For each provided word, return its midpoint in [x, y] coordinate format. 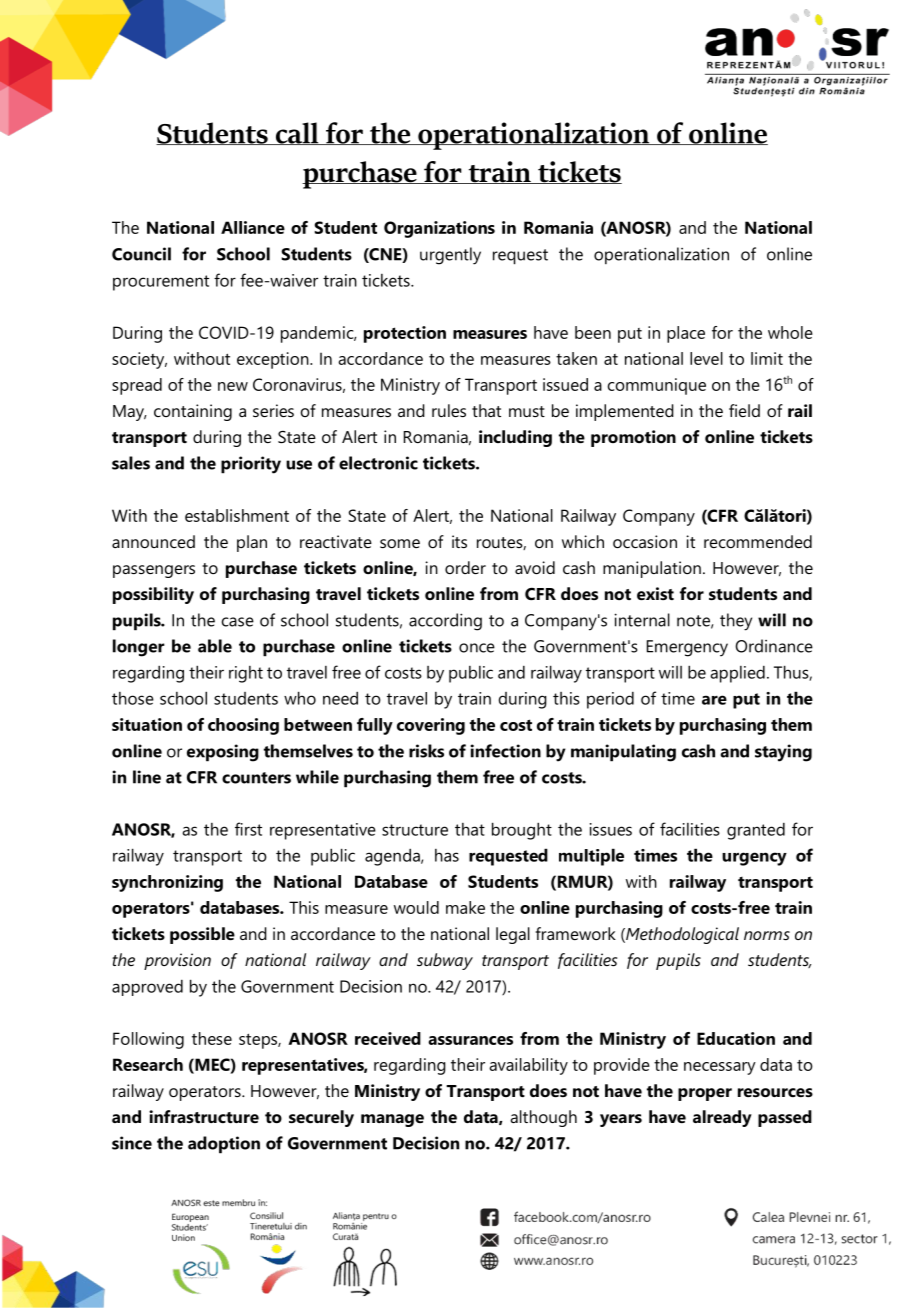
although [543, 1118]
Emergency [687, 648]
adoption [224, 1145]
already [722, 1118]
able [215, 646]
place [686, 334]
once [477, 648]
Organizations [439, 229]
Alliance [253, 227]
